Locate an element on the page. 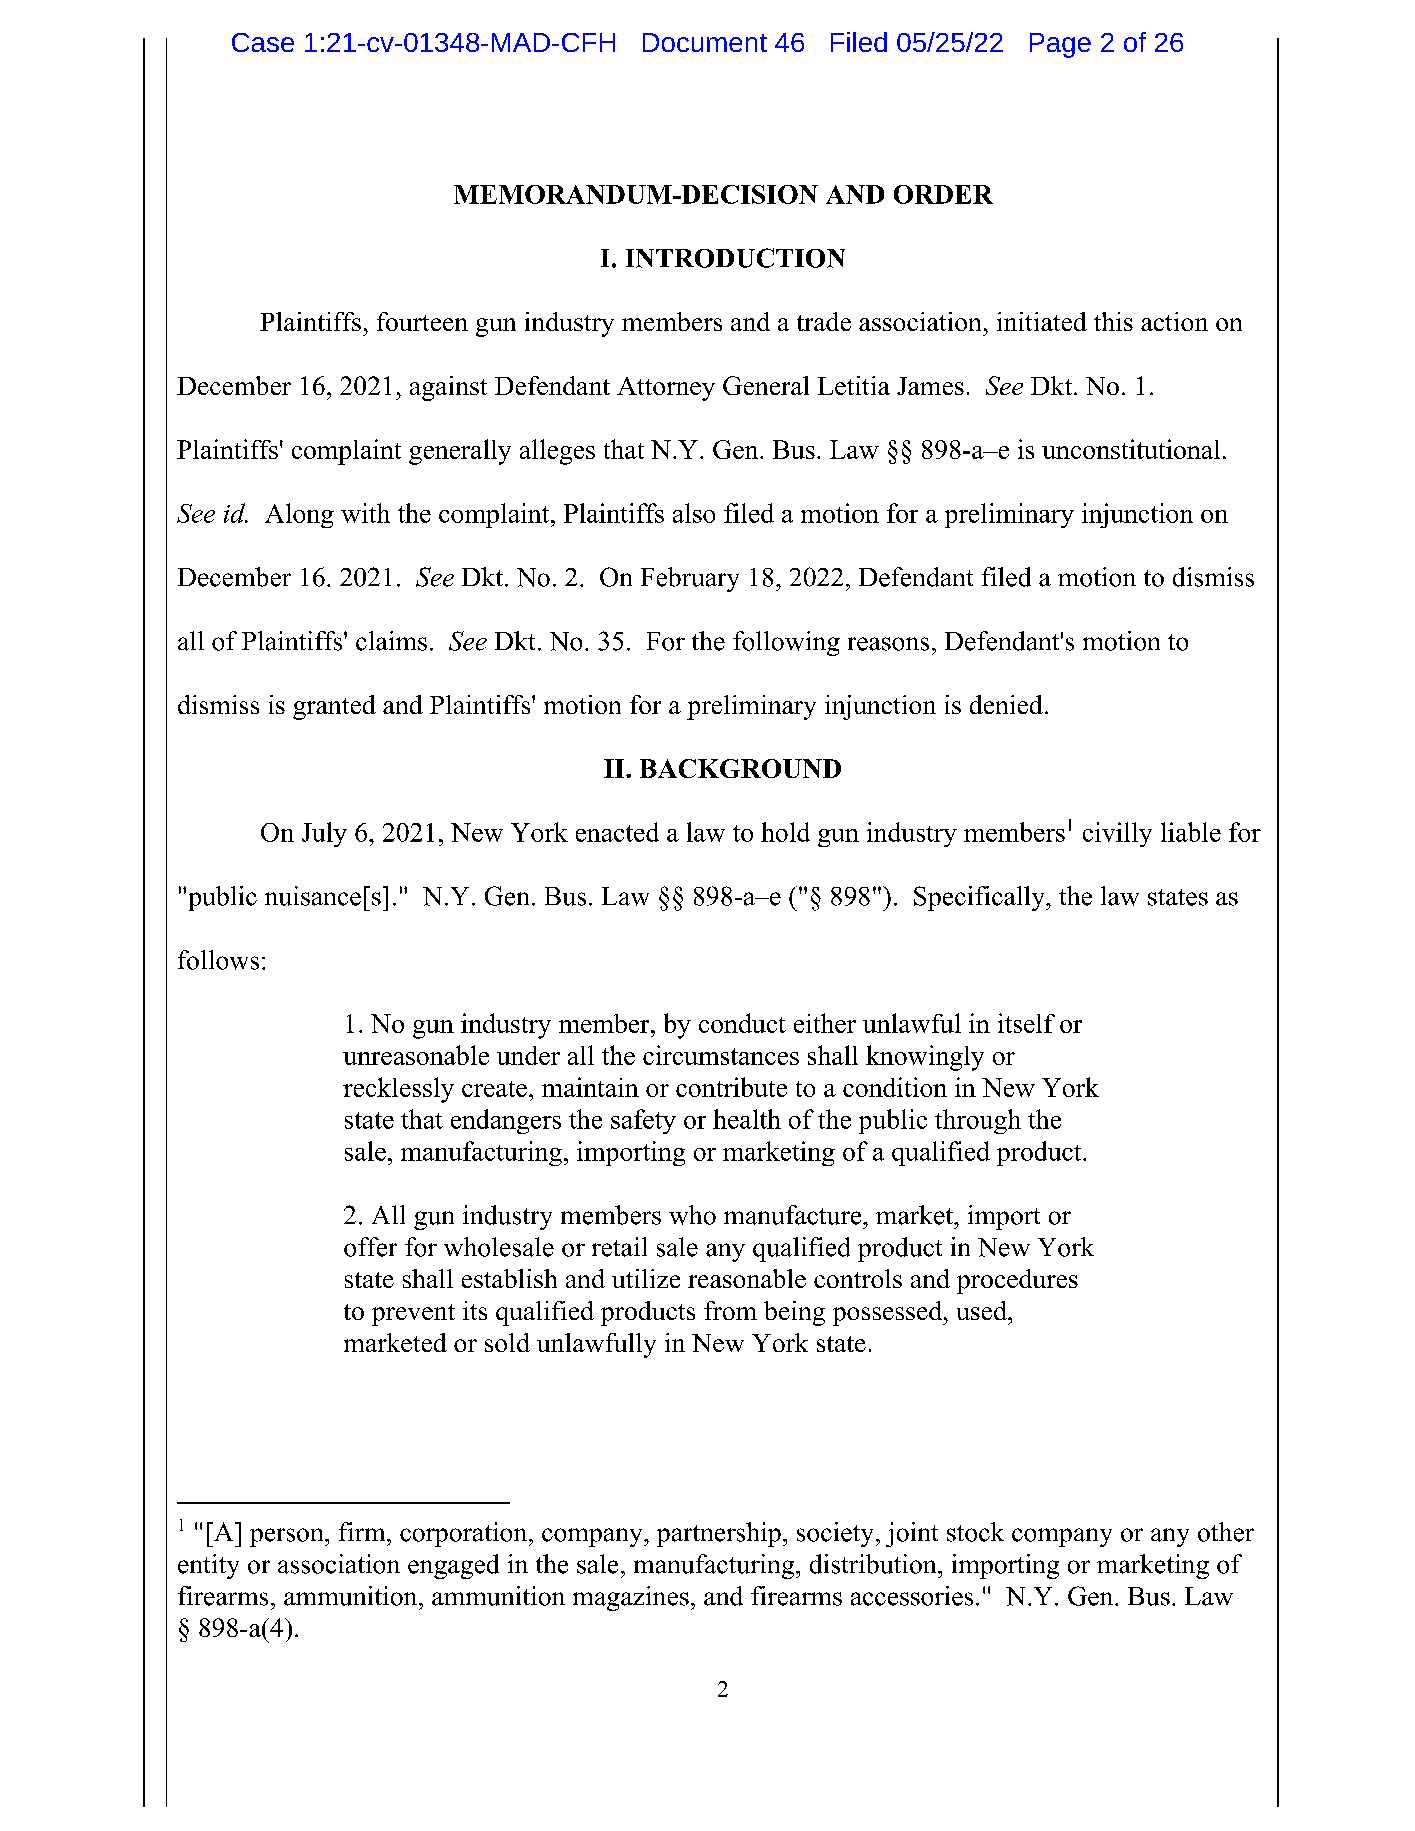 The width and height of the document is (1415, 1831). July is located at coordinates (324, 834).
